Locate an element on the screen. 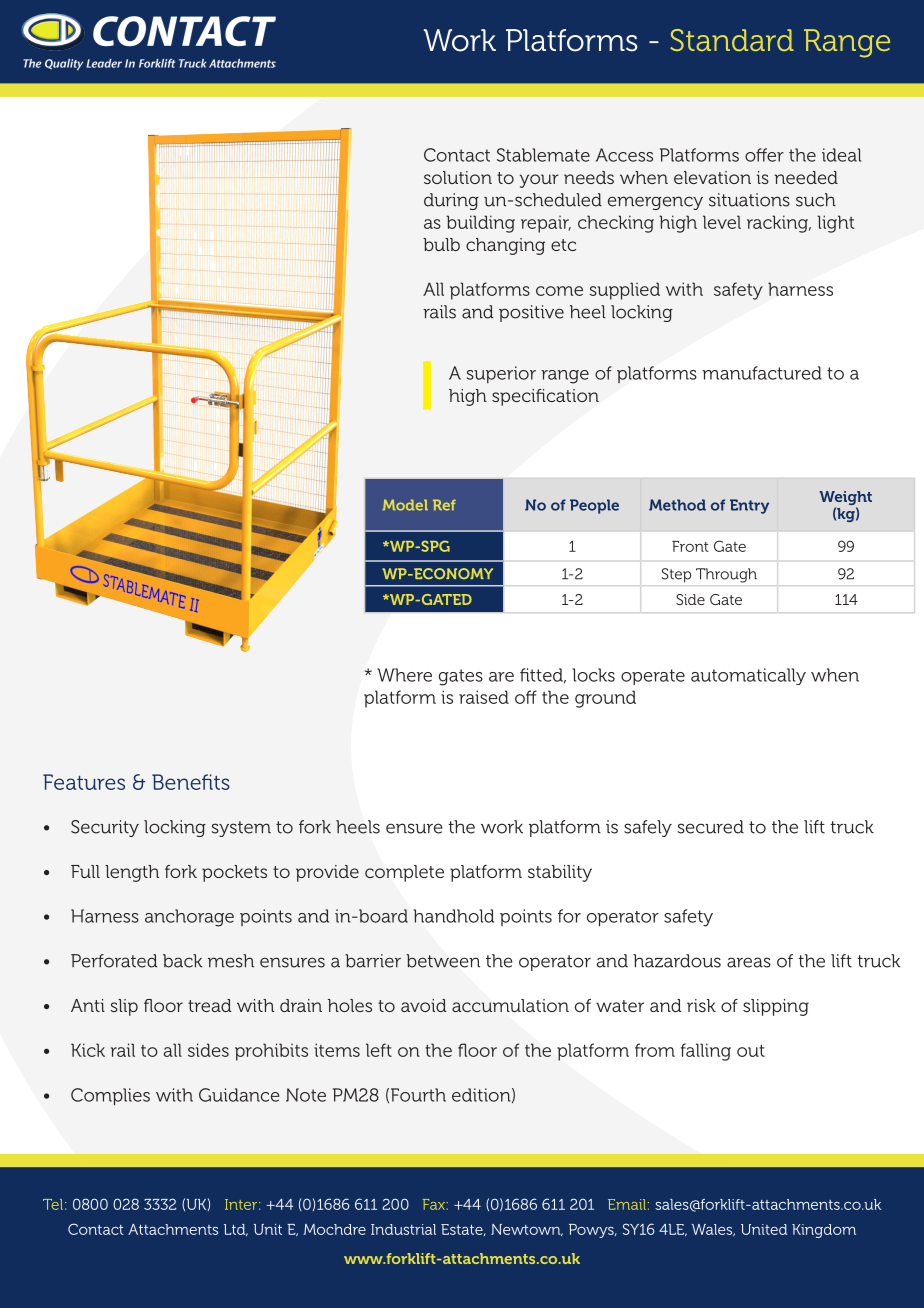  solution is located at coordinates (458, 177).
